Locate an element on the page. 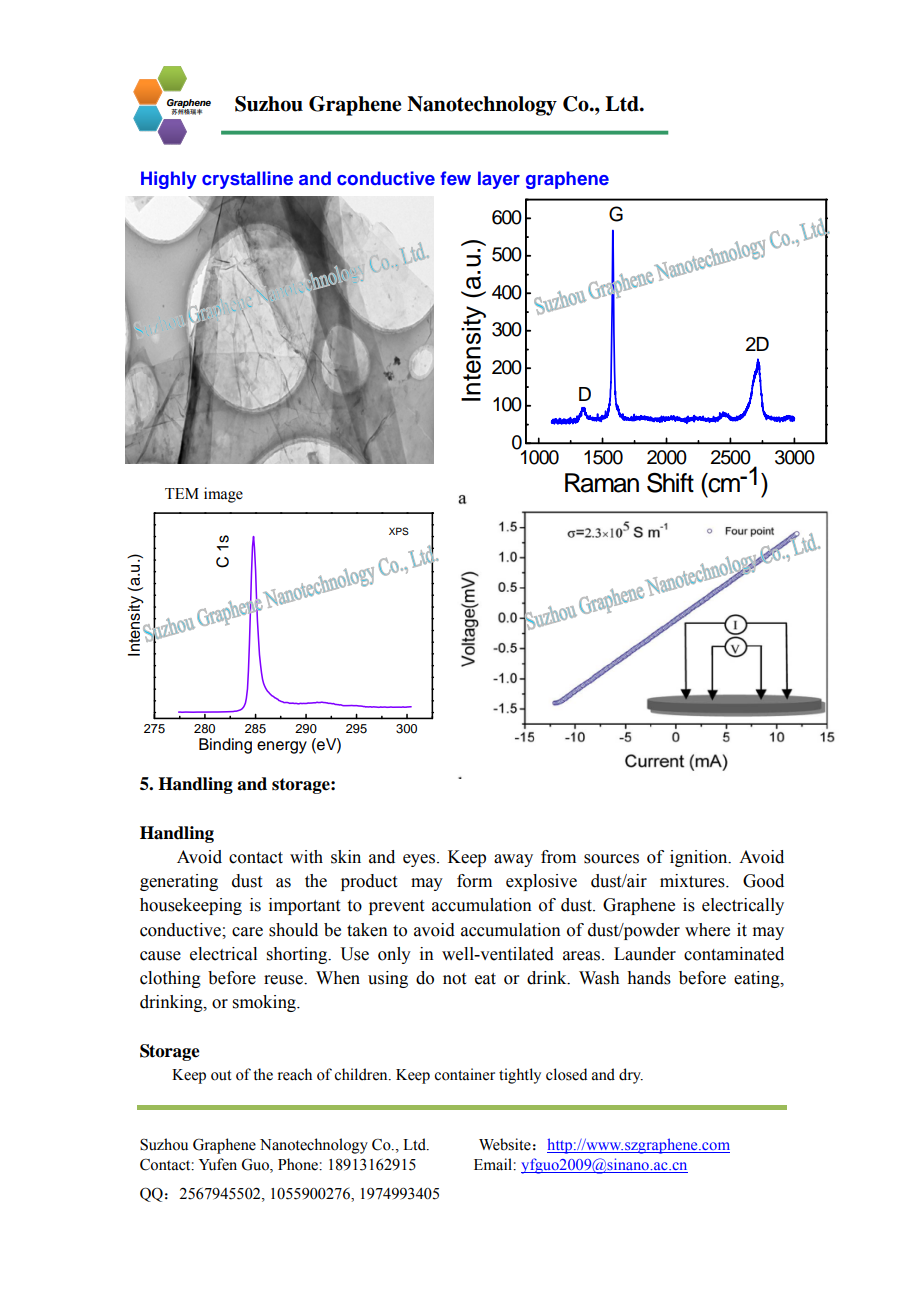  layer is located at coordinates (499, 180).
